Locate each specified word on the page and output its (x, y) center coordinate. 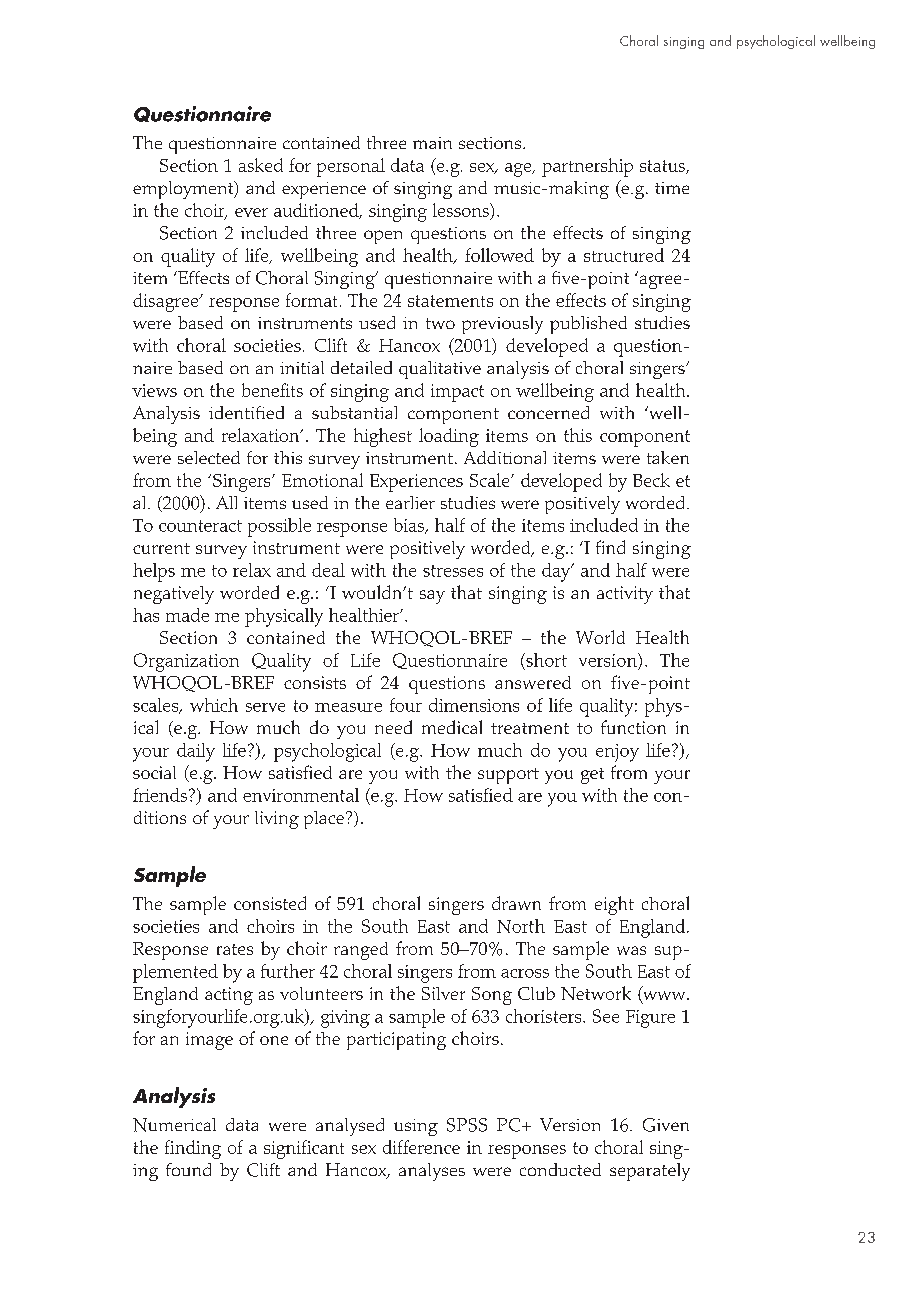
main (432, 143)
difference (421, 1147)
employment (184, 190)
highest (383, 437)
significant (304, 1149)
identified (246, 412)
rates (235, 949)
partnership (587, 167)
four (406, 705)
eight (614, 905)
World (600, 637)
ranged (361, 951)
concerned (548, 412)
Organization (186, 662)
